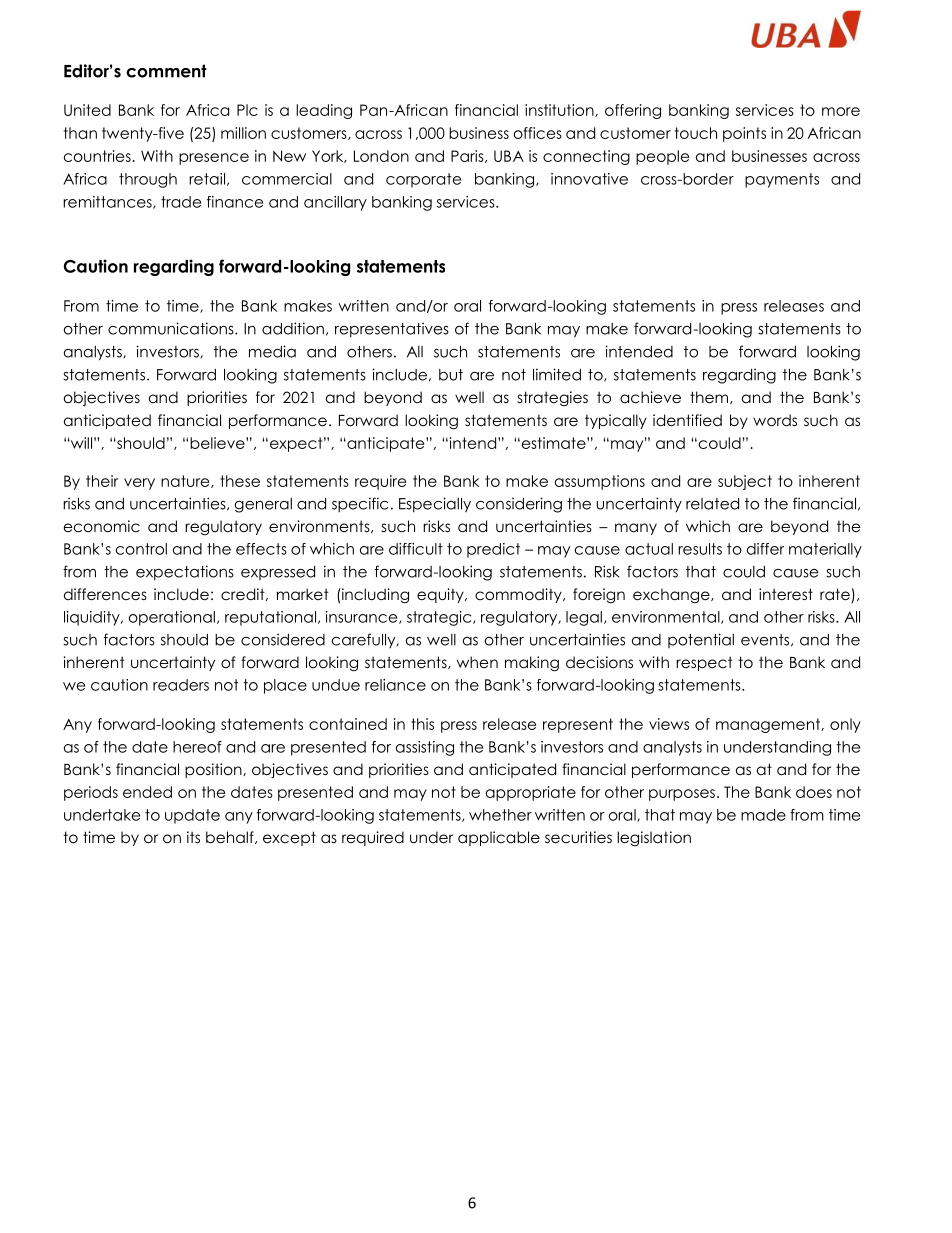  What do you see at coordinates (435, 505) in the screenshot?
I see `Especially` at bounding box center [435, 505].
